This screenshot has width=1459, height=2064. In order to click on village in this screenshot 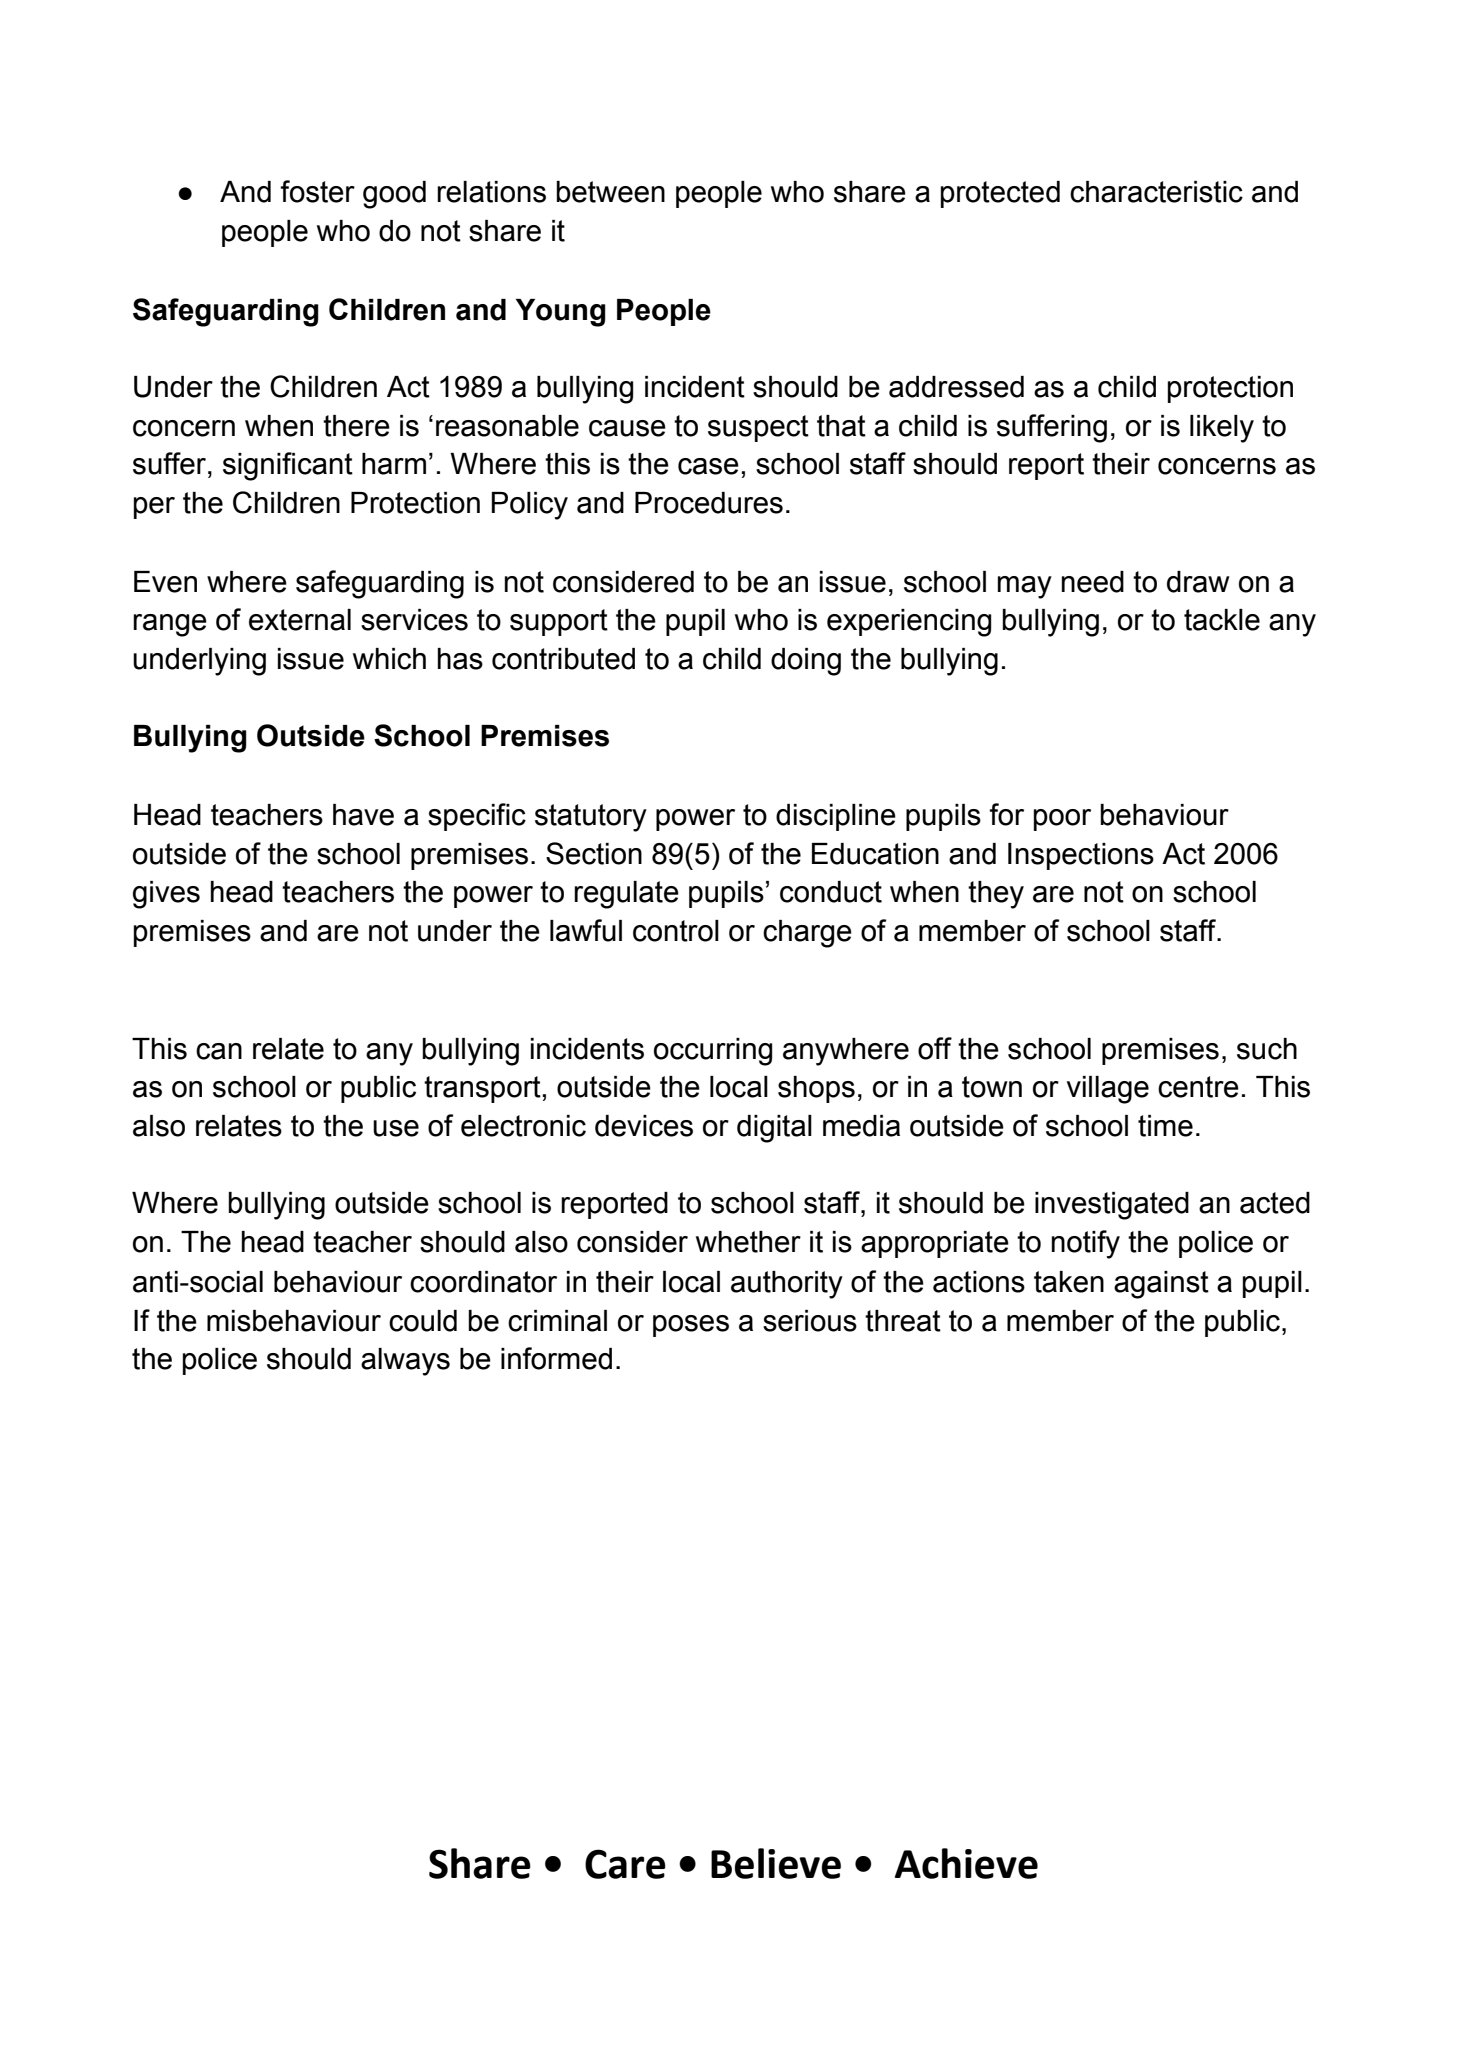, I will do `click(1108, 1090)`.
